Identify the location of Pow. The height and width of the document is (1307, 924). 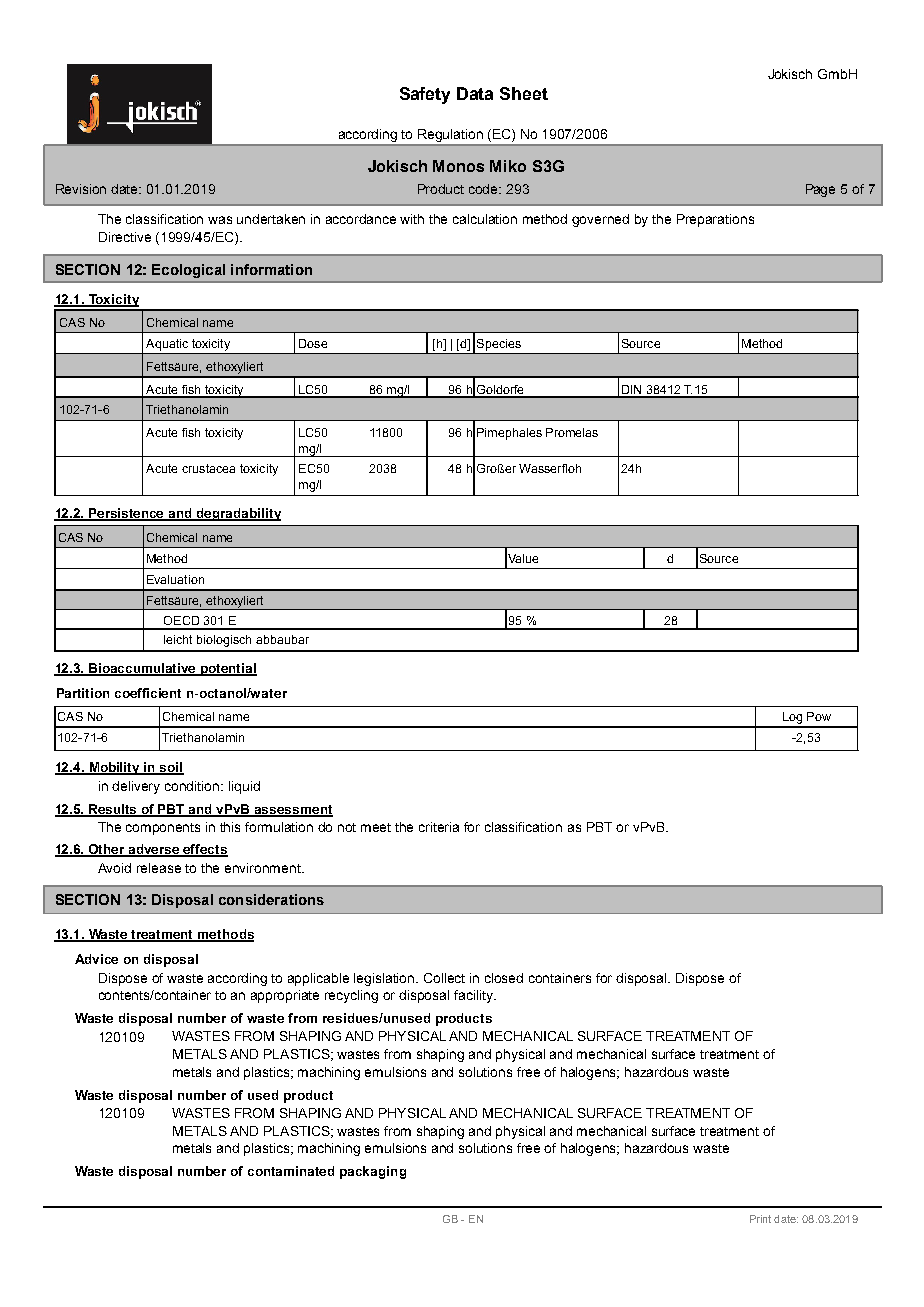
(819, 716).
